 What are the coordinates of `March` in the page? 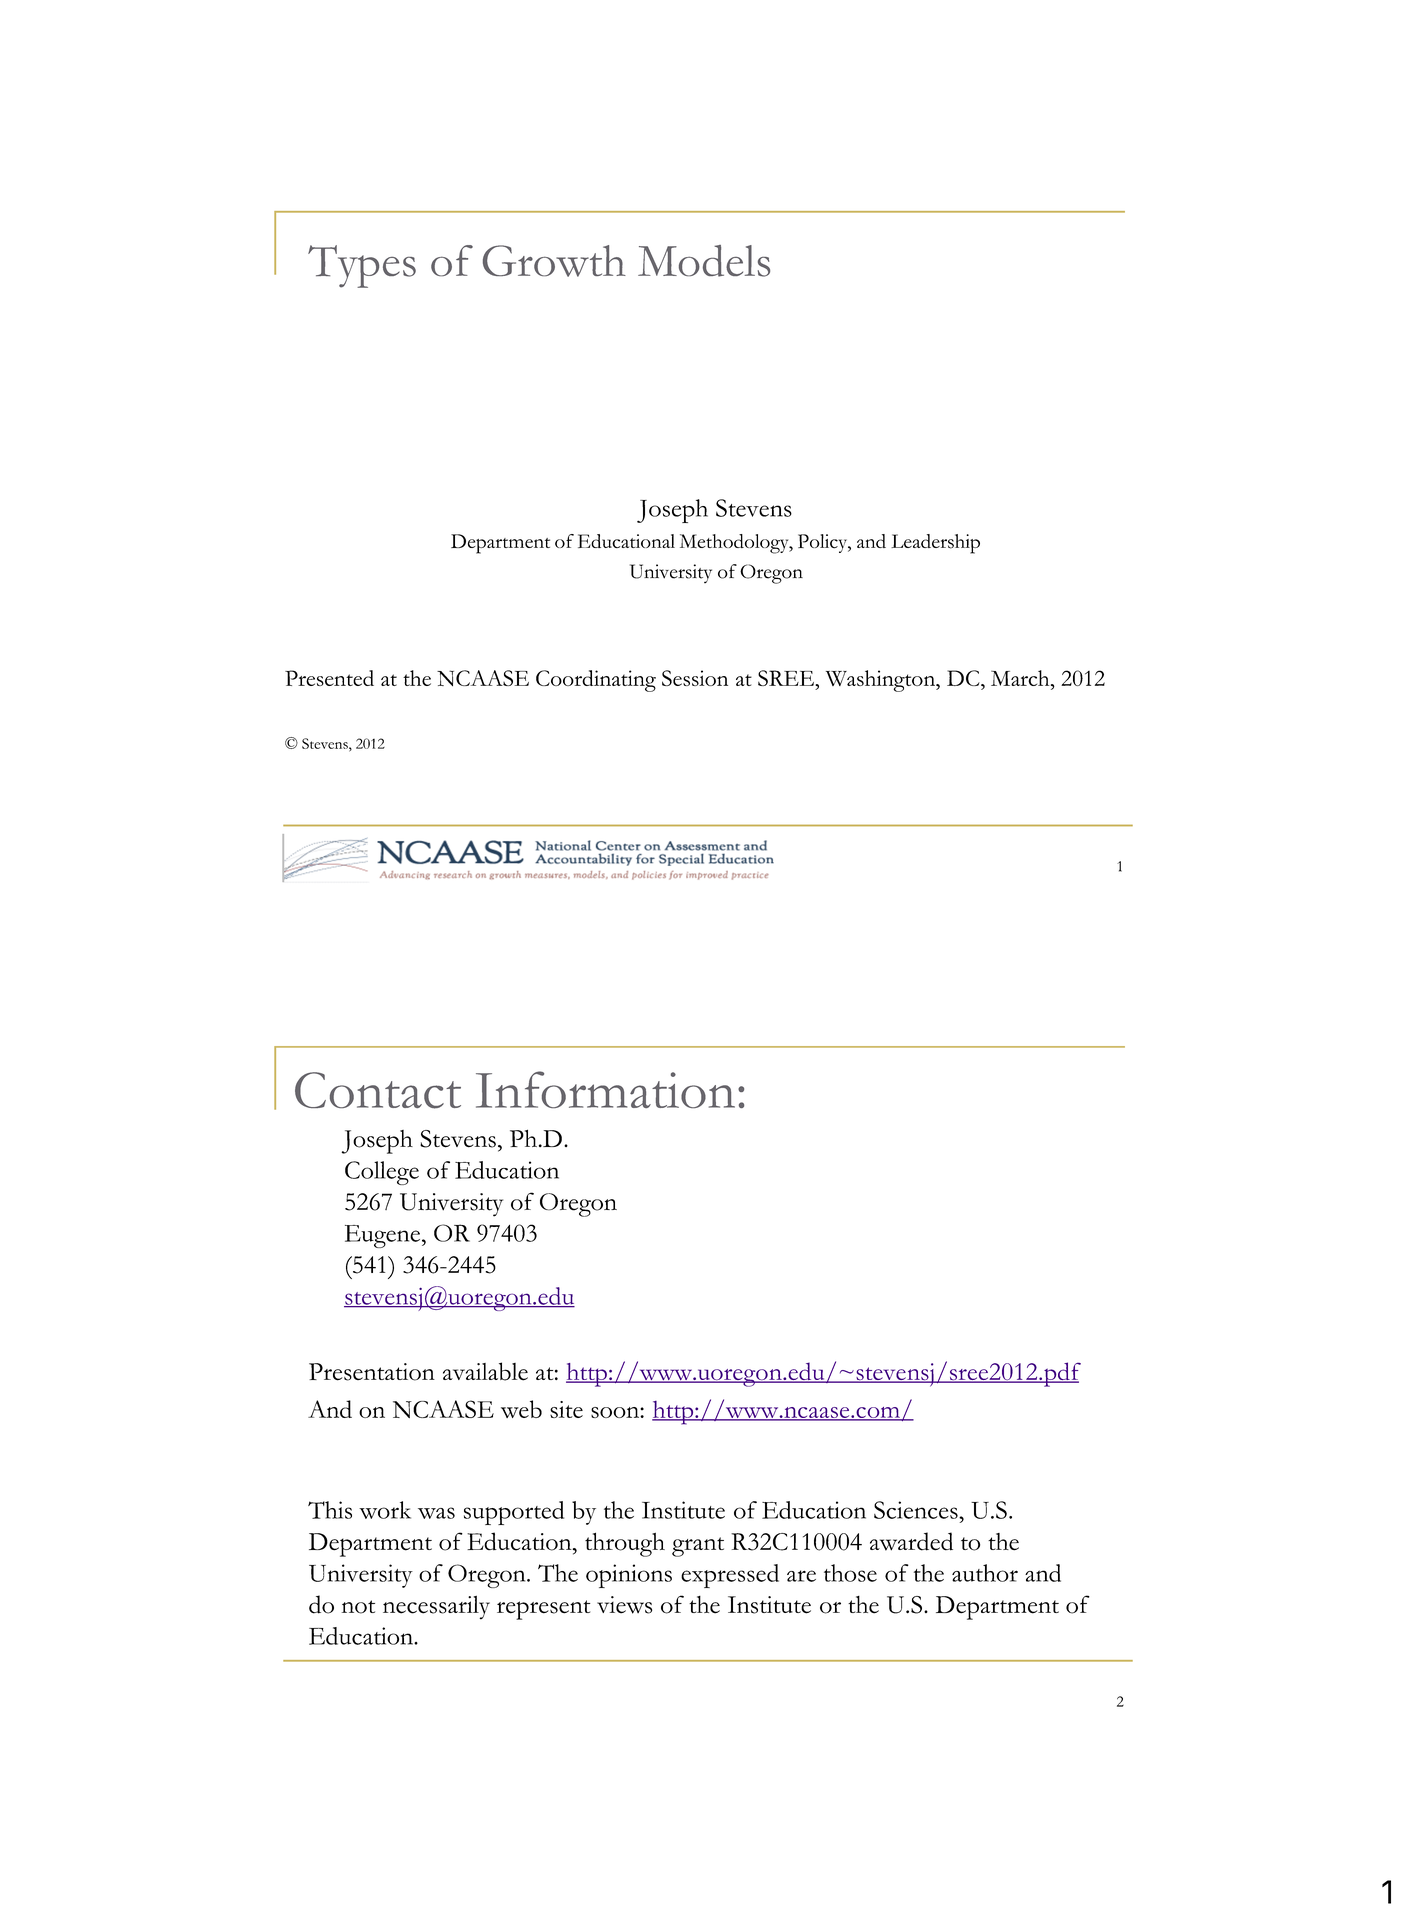 It's located at (1021, 678).
